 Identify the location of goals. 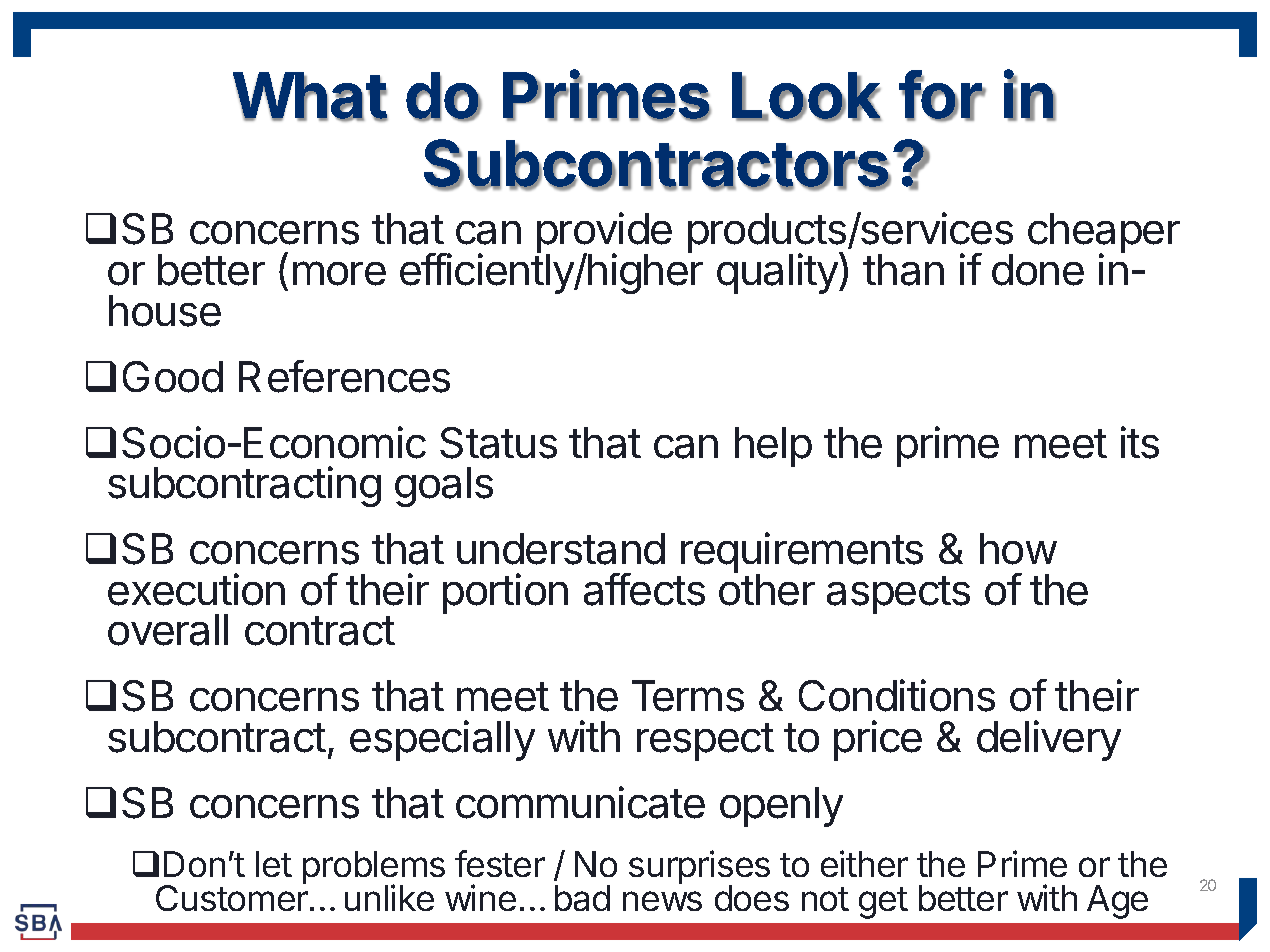
(444, 487).
